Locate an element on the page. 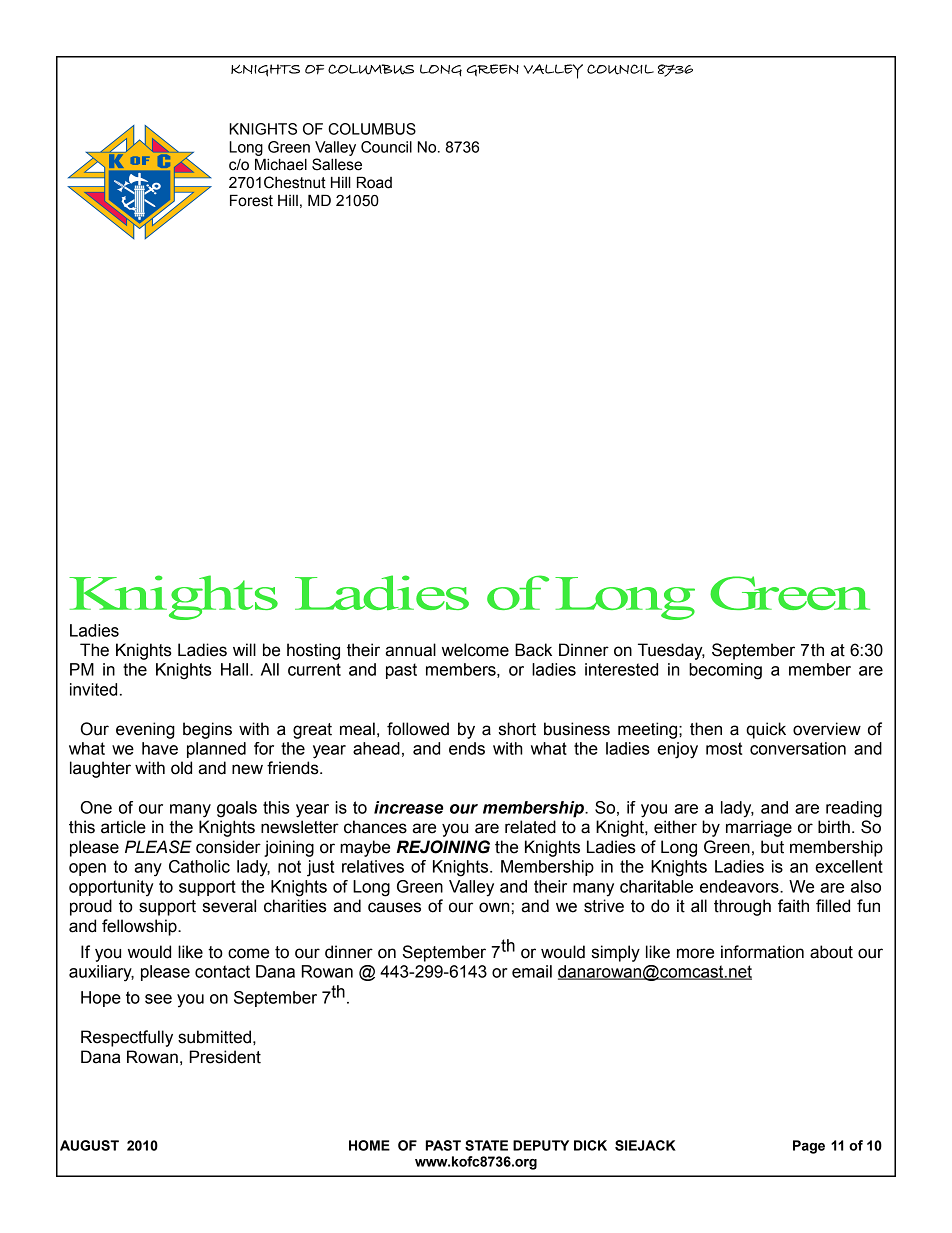  Catholic is located at coordinates (199, 866).
